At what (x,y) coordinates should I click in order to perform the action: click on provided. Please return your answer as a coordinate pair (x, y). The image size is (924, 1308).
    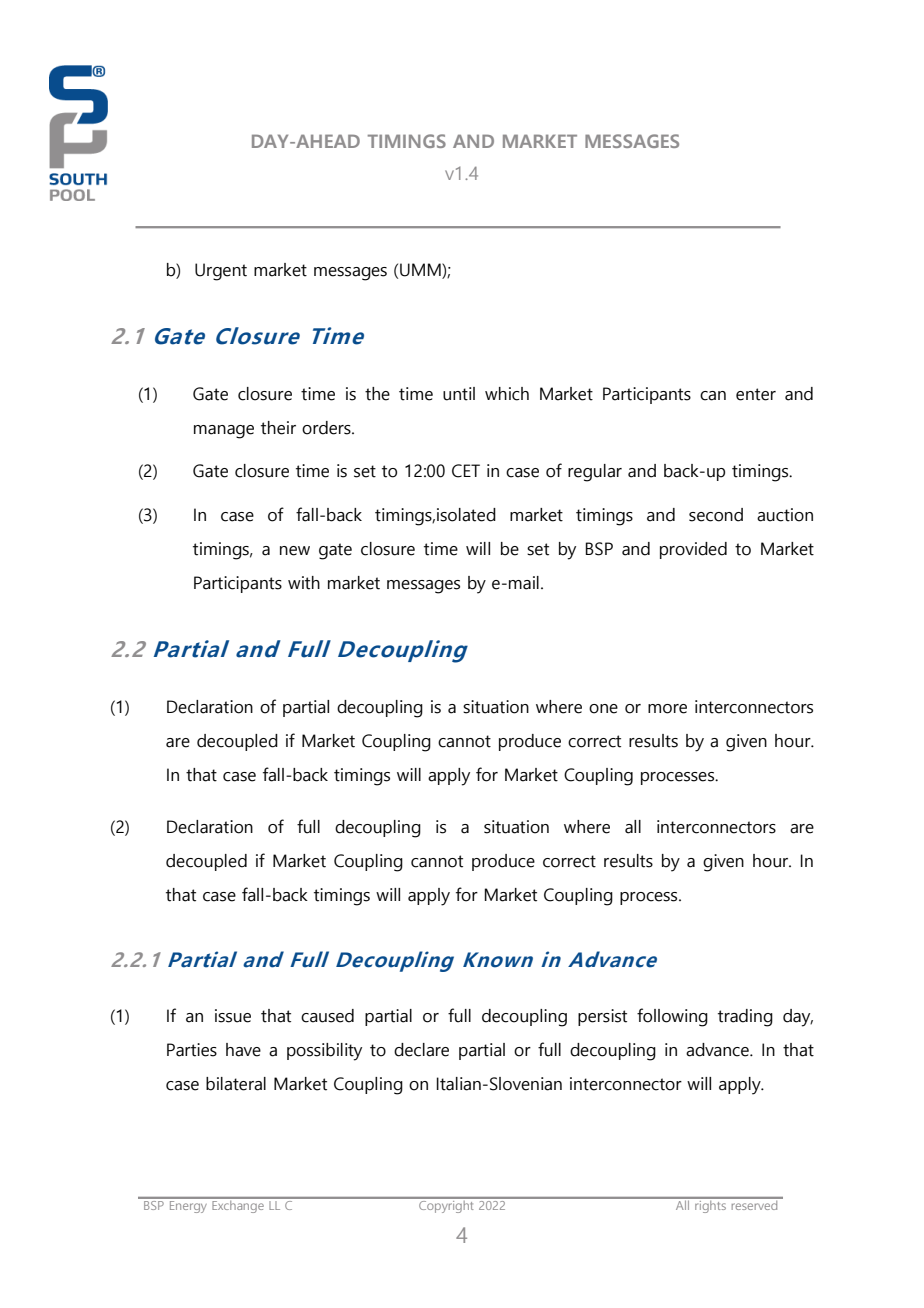
    Looking at the image, I should click on (693, 550).
